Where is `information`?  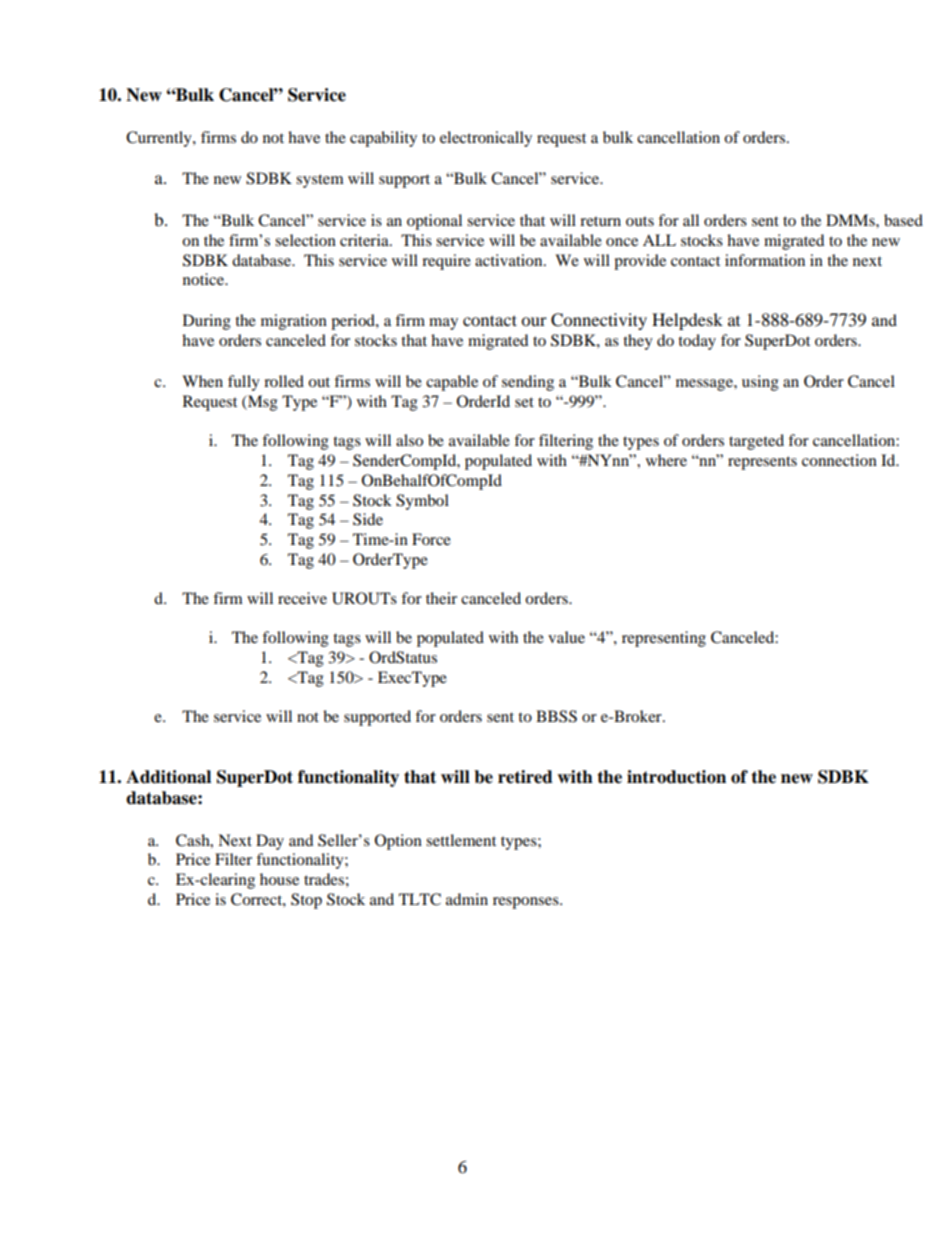 information is located at coordinates (765, 260).
